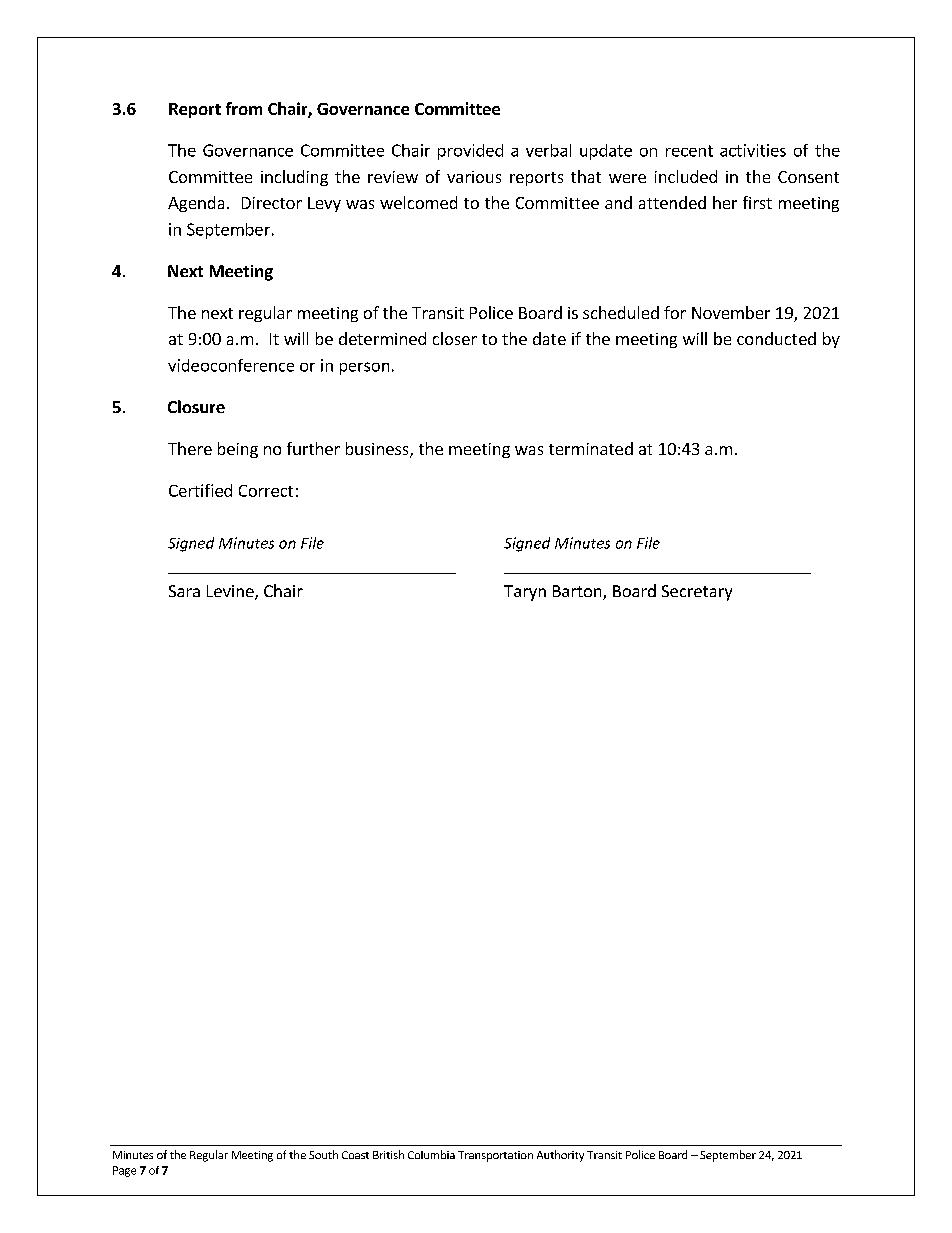 The height and width of the screenshot is (1233, 952). What do you see at coordinates (200, 490) in the screenshot?
I see `Certified` at bounding box center [200, 490].
